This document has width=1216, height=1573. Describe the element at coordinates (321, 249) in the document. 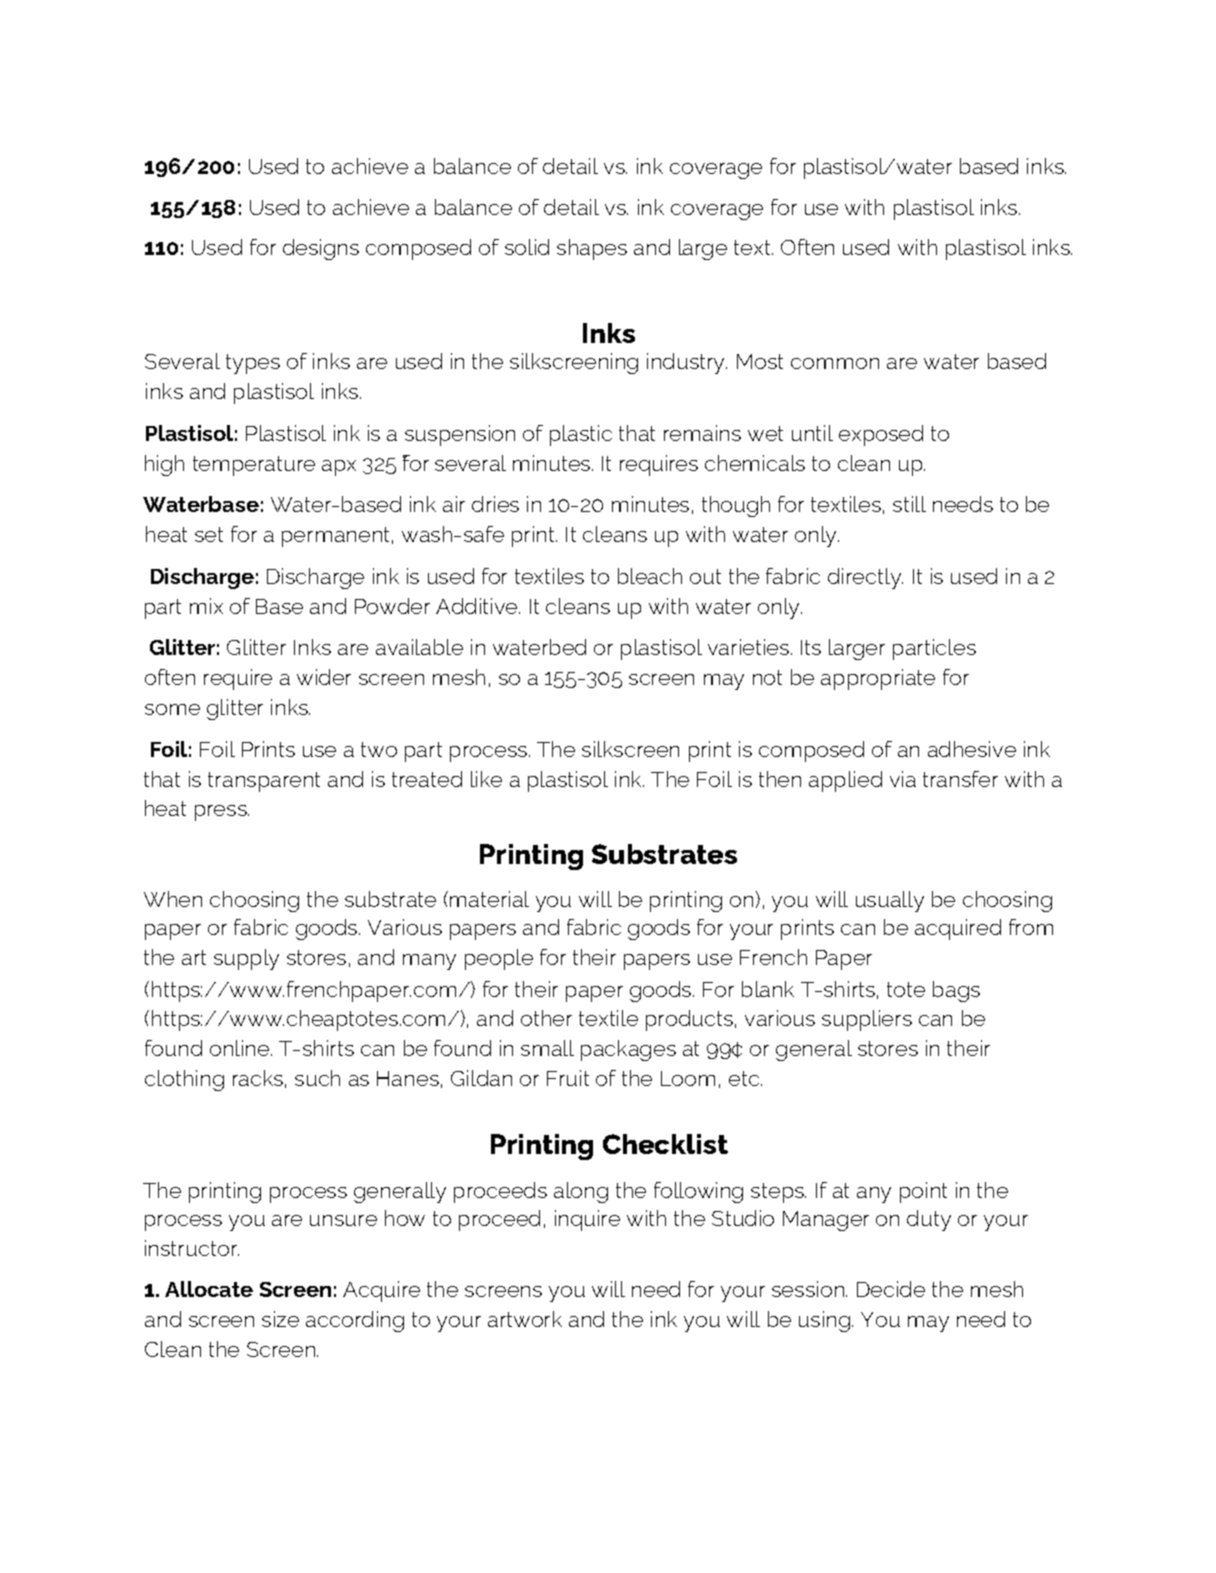

I see `designs` at that location.
